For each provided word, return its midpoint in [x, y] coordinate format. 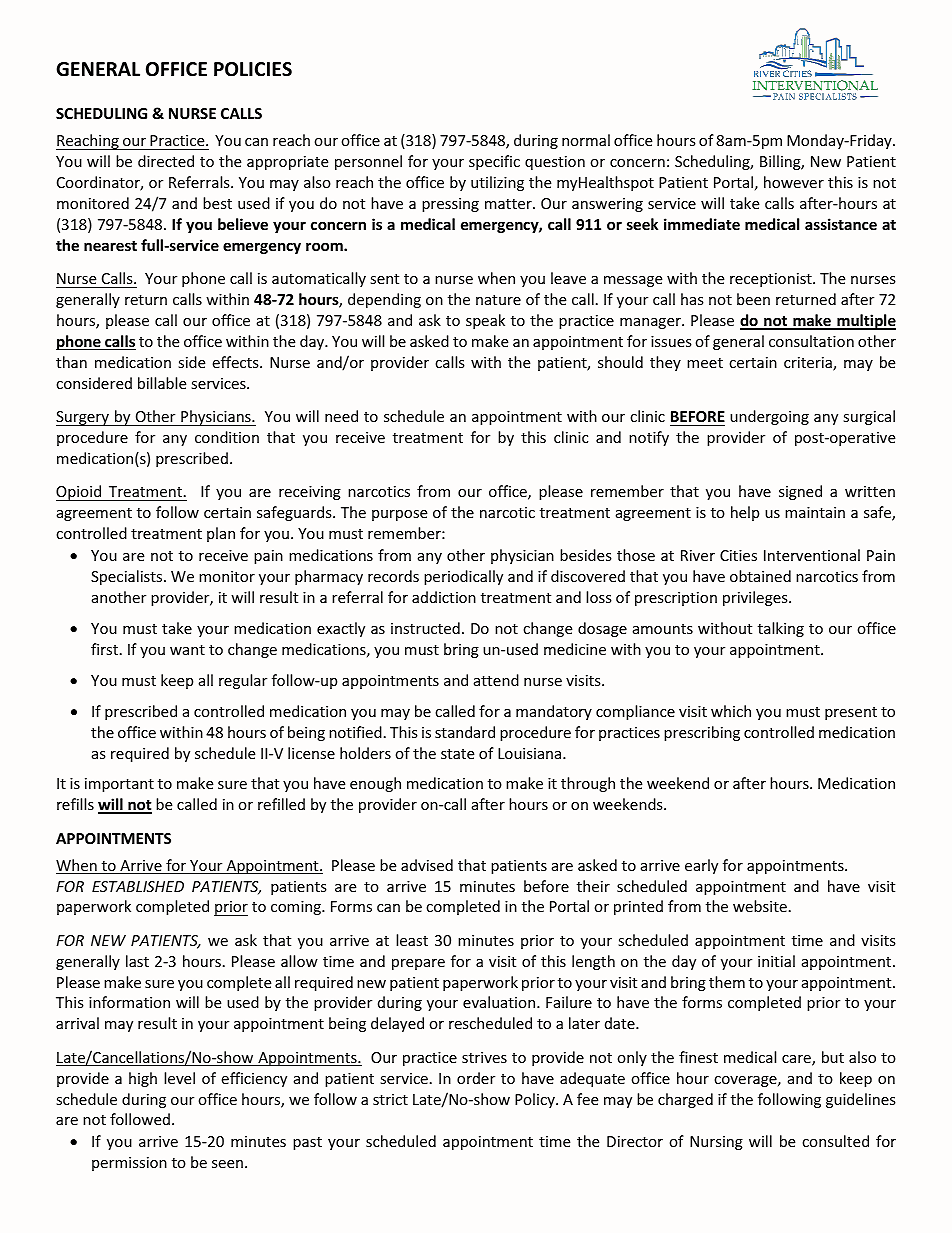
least [412, 940]
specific [494, 162]
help [745, 513]
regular [243, 681]
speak [485, 321]
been [753, 299]
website [760, 906]
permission [129, 1164]
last [137, 961]
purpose [399, 515]
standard [465, 732]
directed [166, 161]
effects [236, 362]
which [731, 711]
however [794, 182]
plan [221, 534]
